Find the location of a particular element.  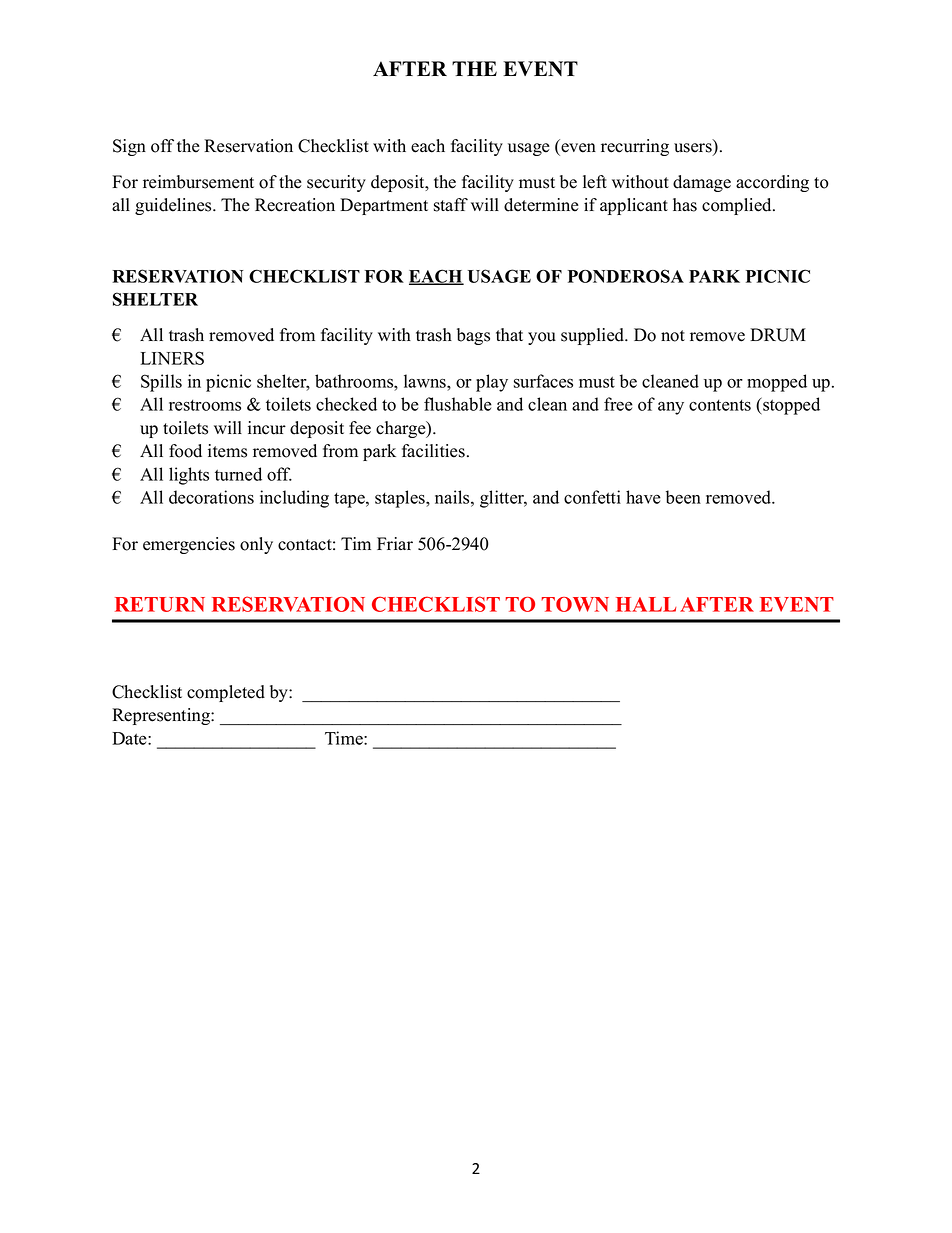

TOWN is located at coordinates (575, 604).
